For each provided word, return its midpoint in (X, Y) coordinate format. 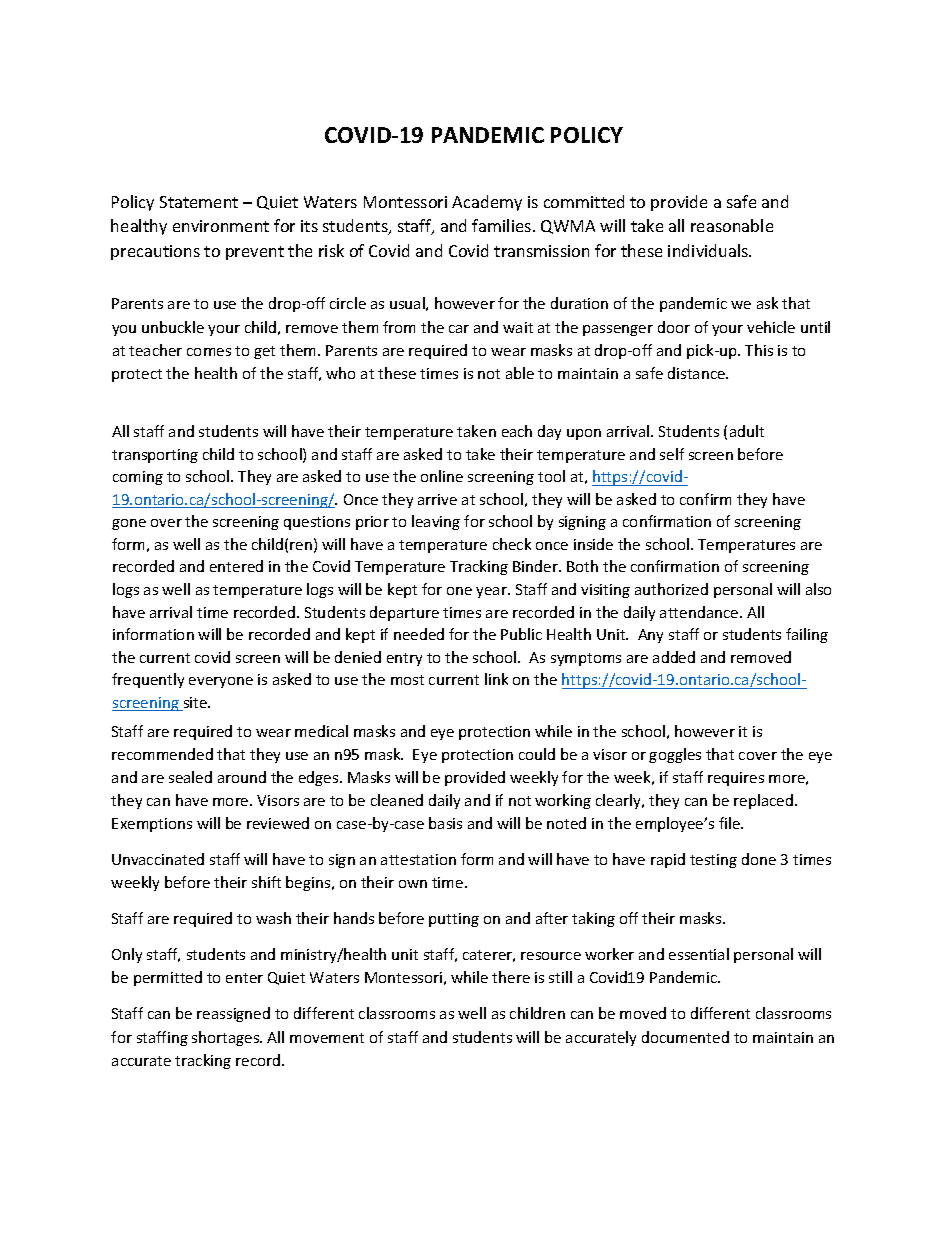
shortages (227, 1038)
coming (138, 478)
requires (736, 779)
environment (221, 226)
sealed (190, 777)
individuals (709, 250)
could (537, 754)
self (672, 454)
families (503, 225)
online (442, 476)
